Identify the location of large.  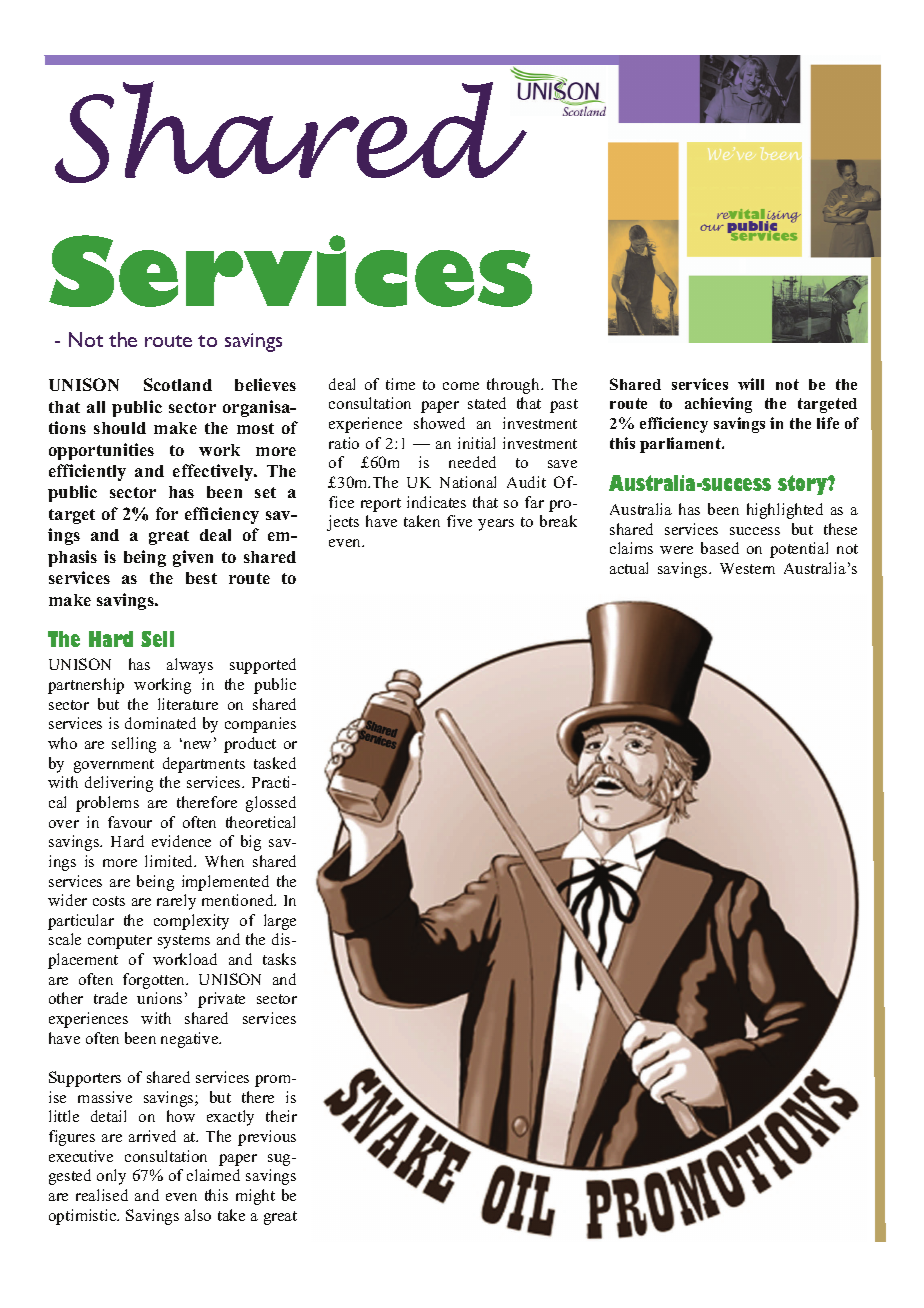
(280, 922).
